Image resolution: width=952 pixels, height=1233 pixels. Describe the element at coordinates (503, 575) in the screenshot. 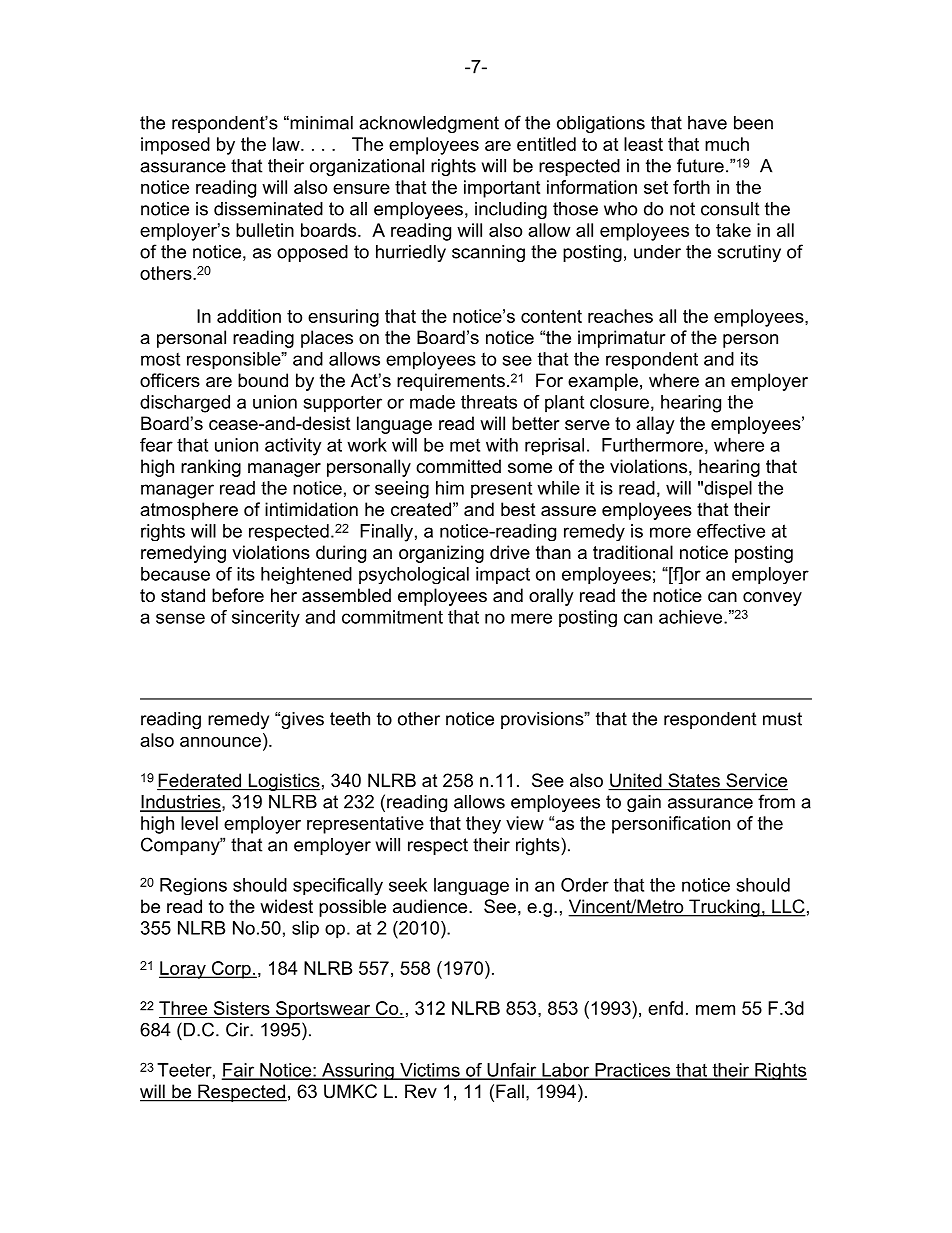

I see `impact` at that location.
